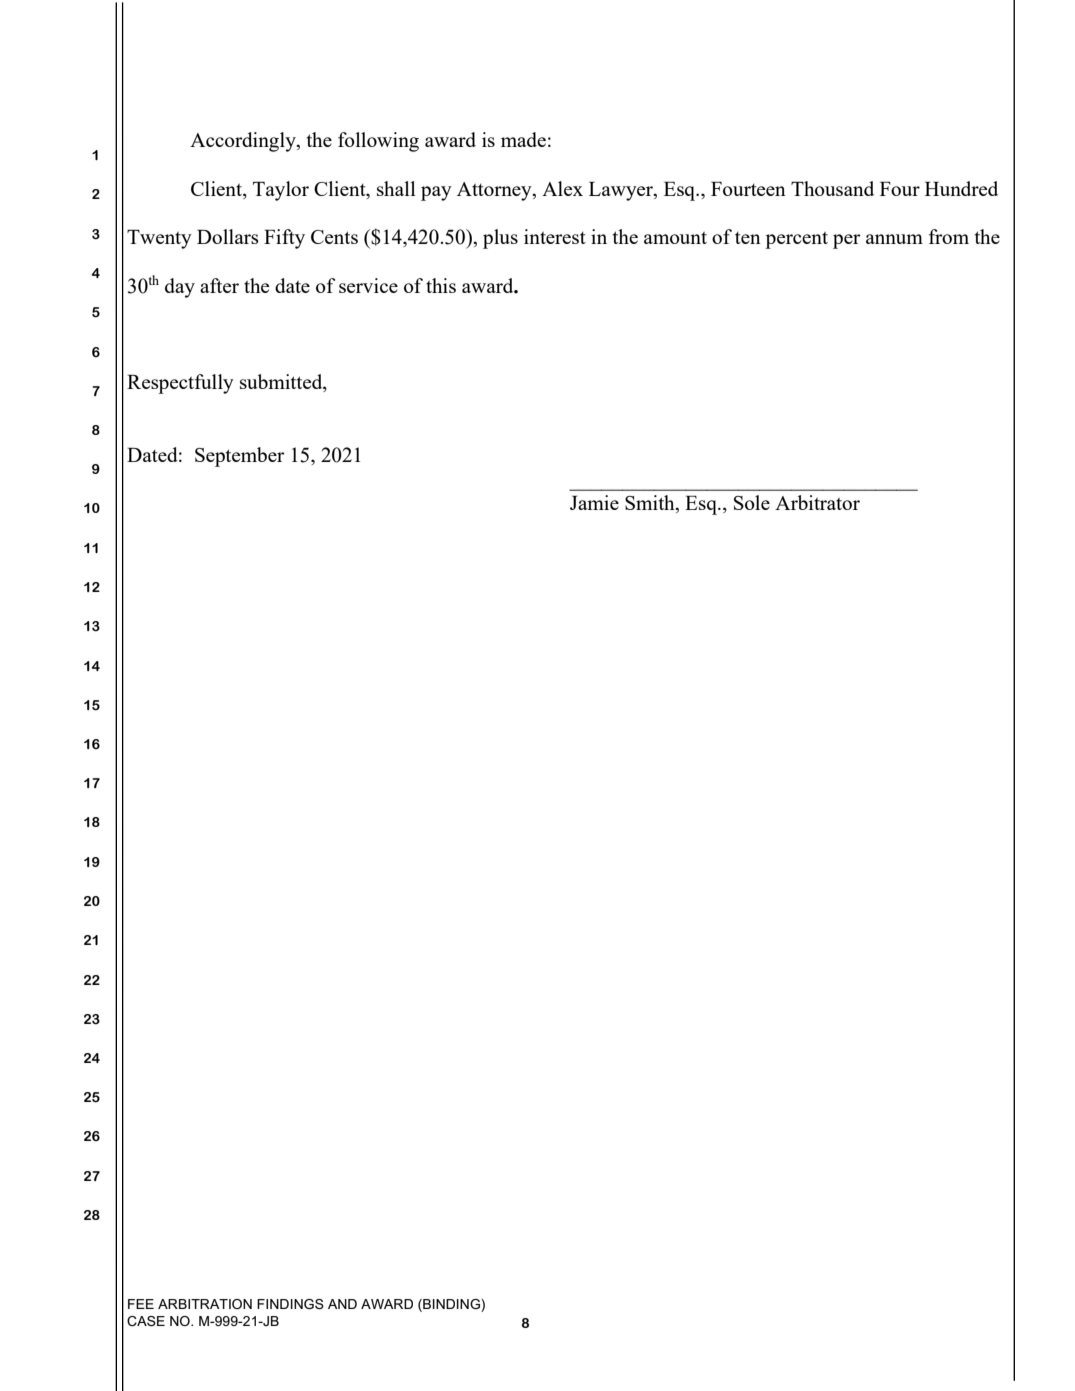 The height and width of the screenshot is (1391, 1075). I want to click on CASE, so click(146, 1321).
